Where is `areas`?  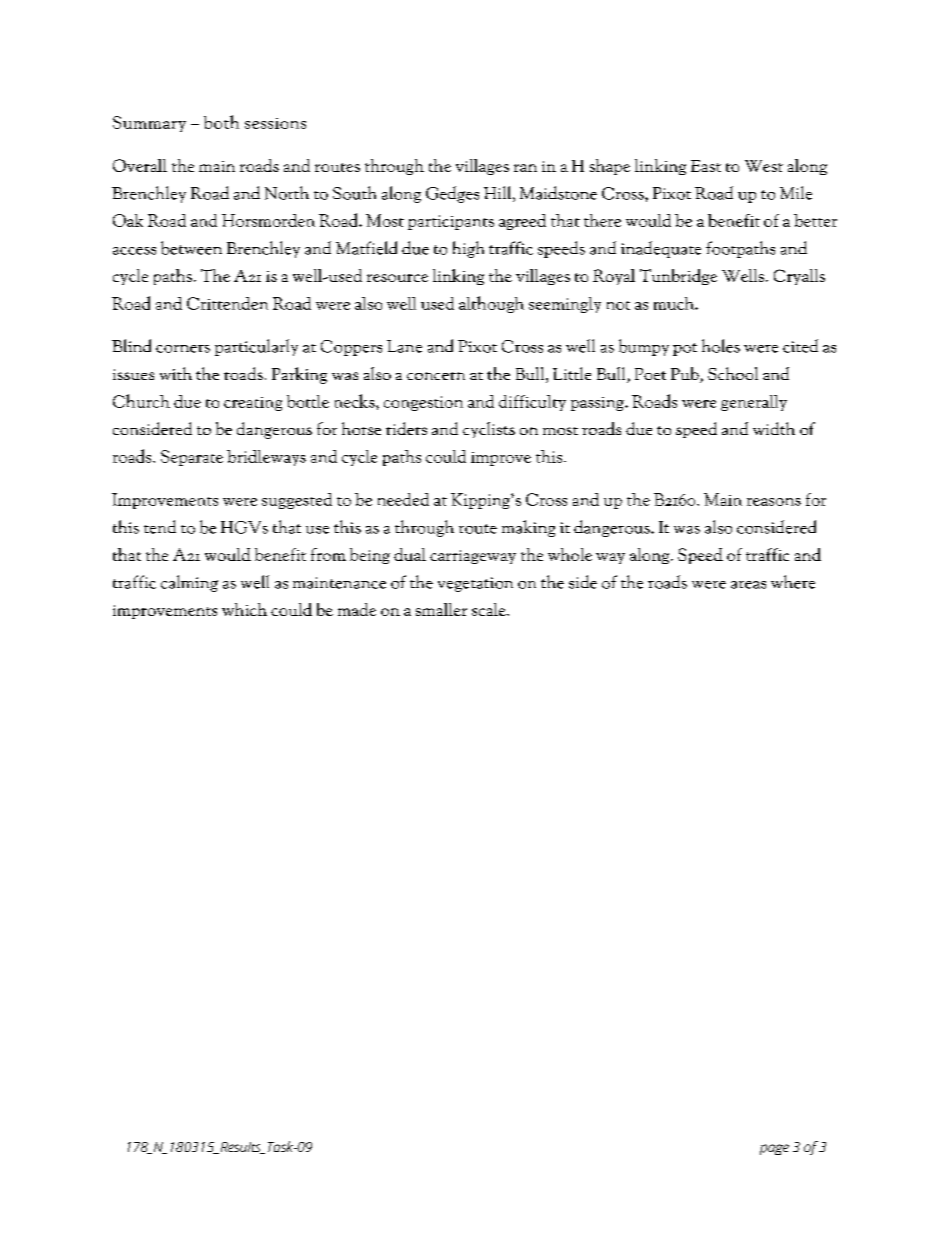 areas is located at coordinates (748, 585).
